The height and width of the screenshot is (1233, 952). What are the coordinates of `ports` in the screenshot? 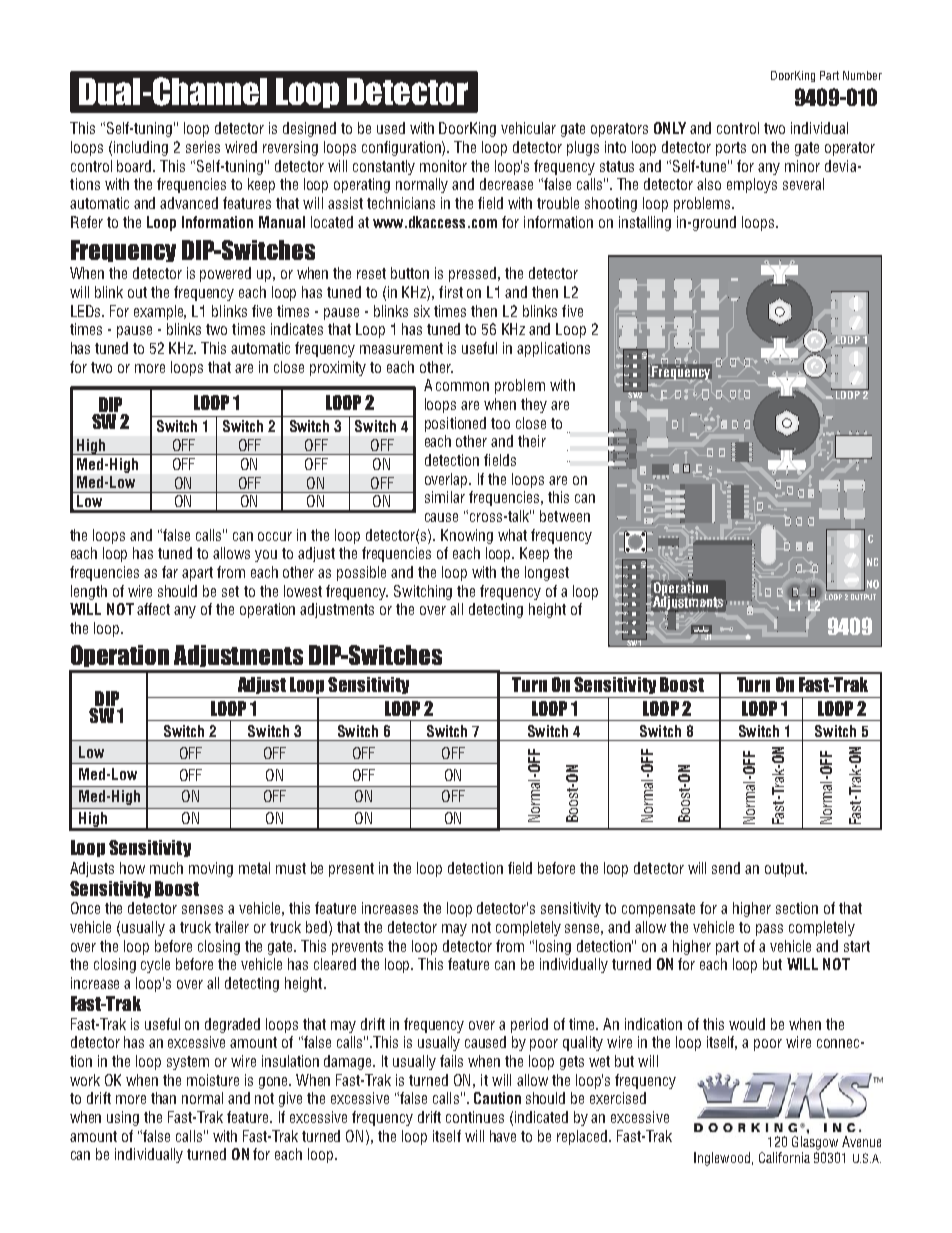 It's located at (731, 149).
